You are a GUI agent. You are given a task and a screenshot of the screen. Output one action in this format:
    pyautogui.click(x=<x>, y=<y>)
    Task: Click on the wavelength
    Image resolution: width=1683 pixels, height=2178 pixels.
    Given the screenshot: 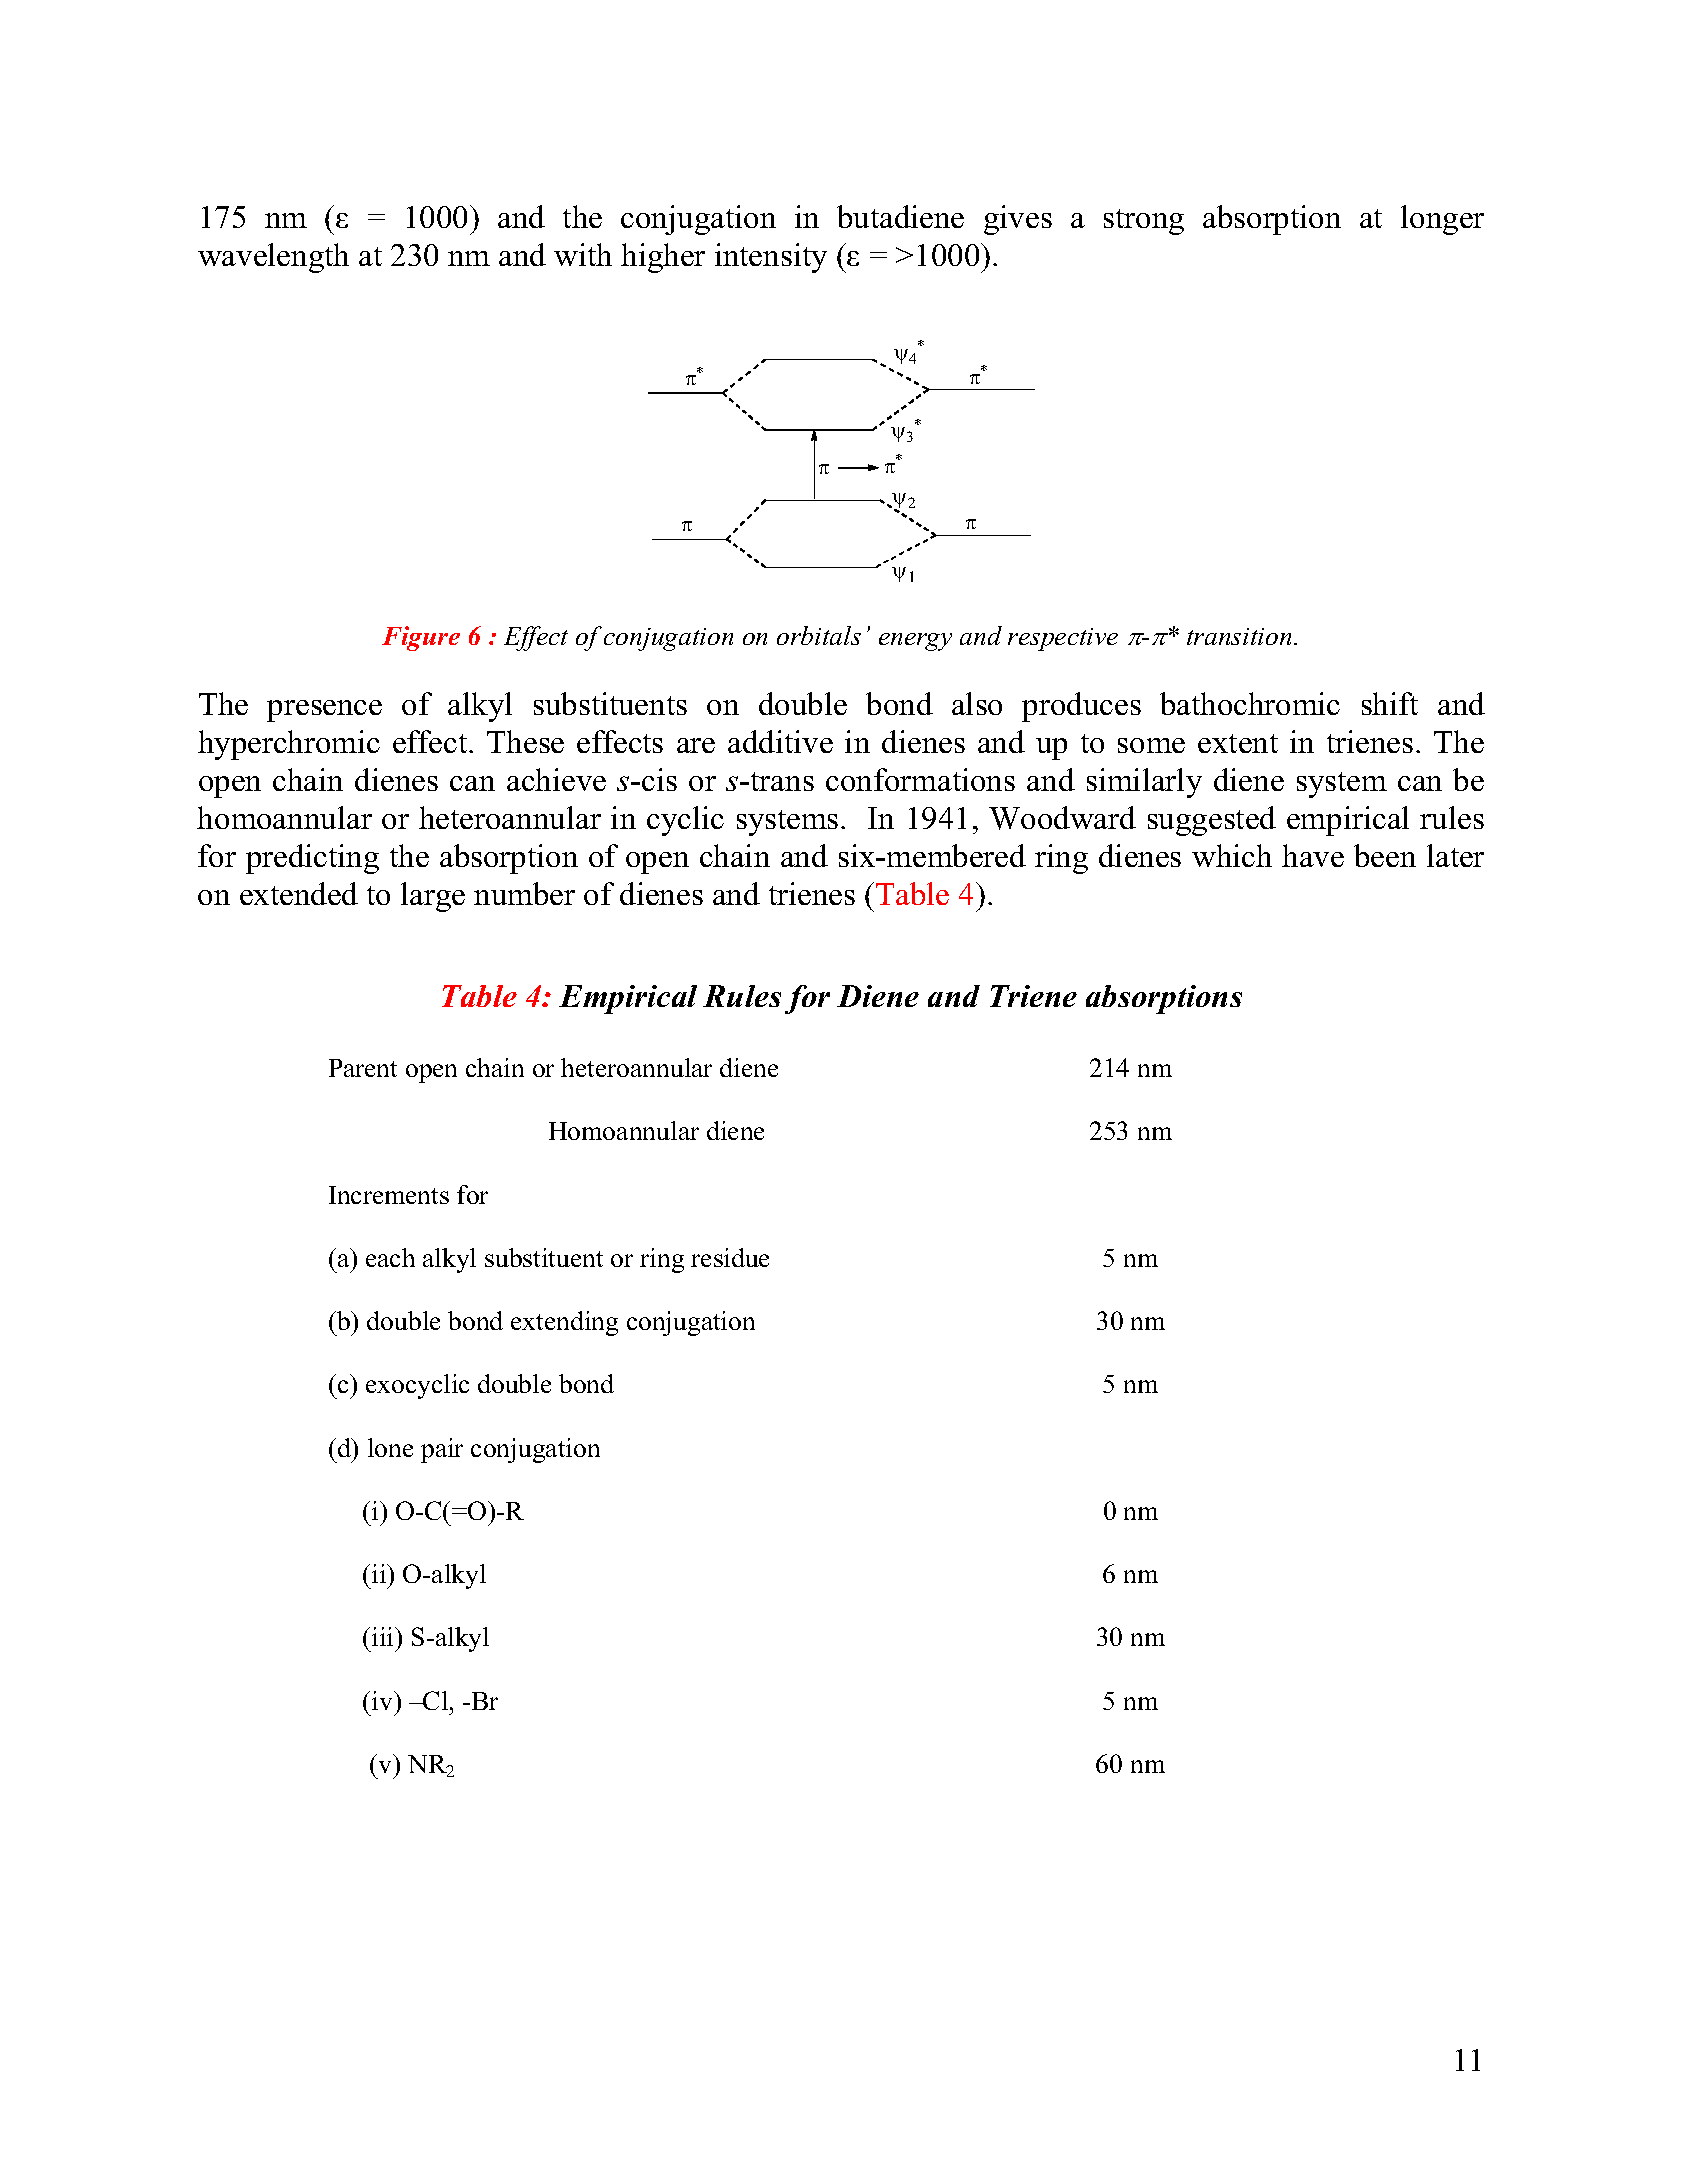 What is the action you would take?
    pyautogui.click(x=273, y=258)
